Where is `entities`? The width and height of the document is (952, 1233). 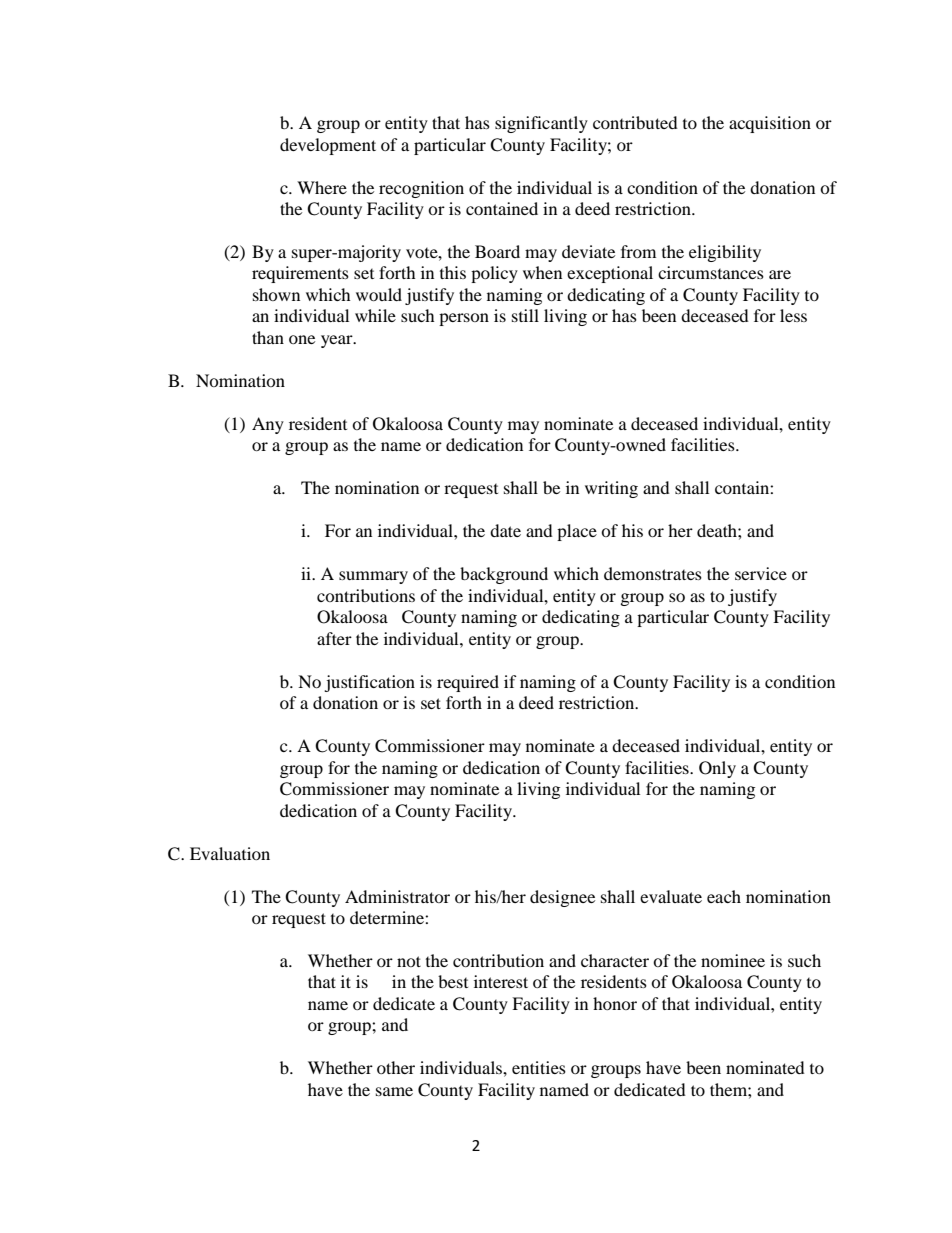 entities is located at coordinates (539, 1067).
